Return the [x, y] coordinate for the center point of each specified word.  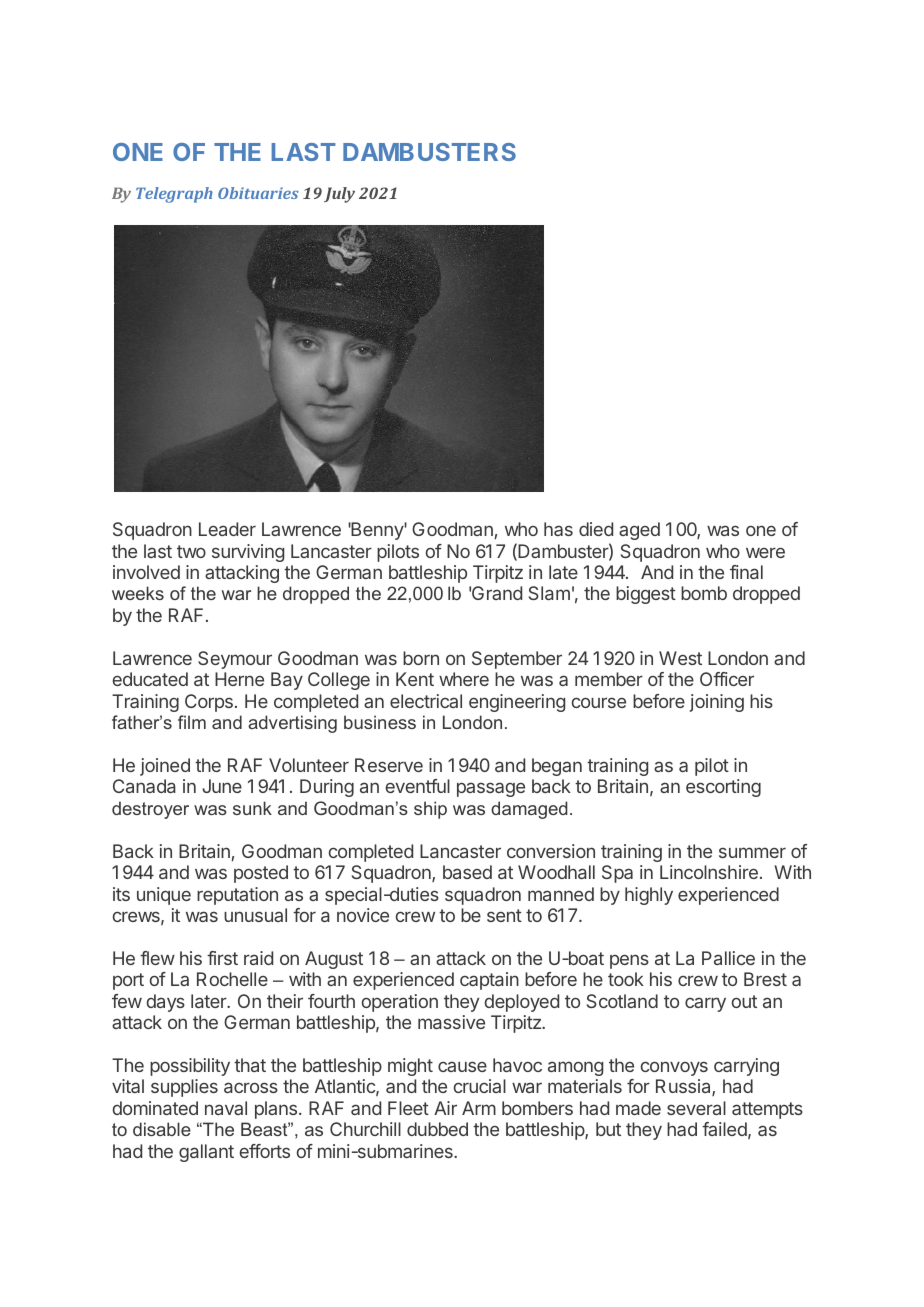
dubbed [437, 1129]
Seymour [235, 660]
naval [226, 1108]
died [596, 529]
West [680, 658]
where [464, 679]
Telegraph [174, 195]
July [339, 195]
